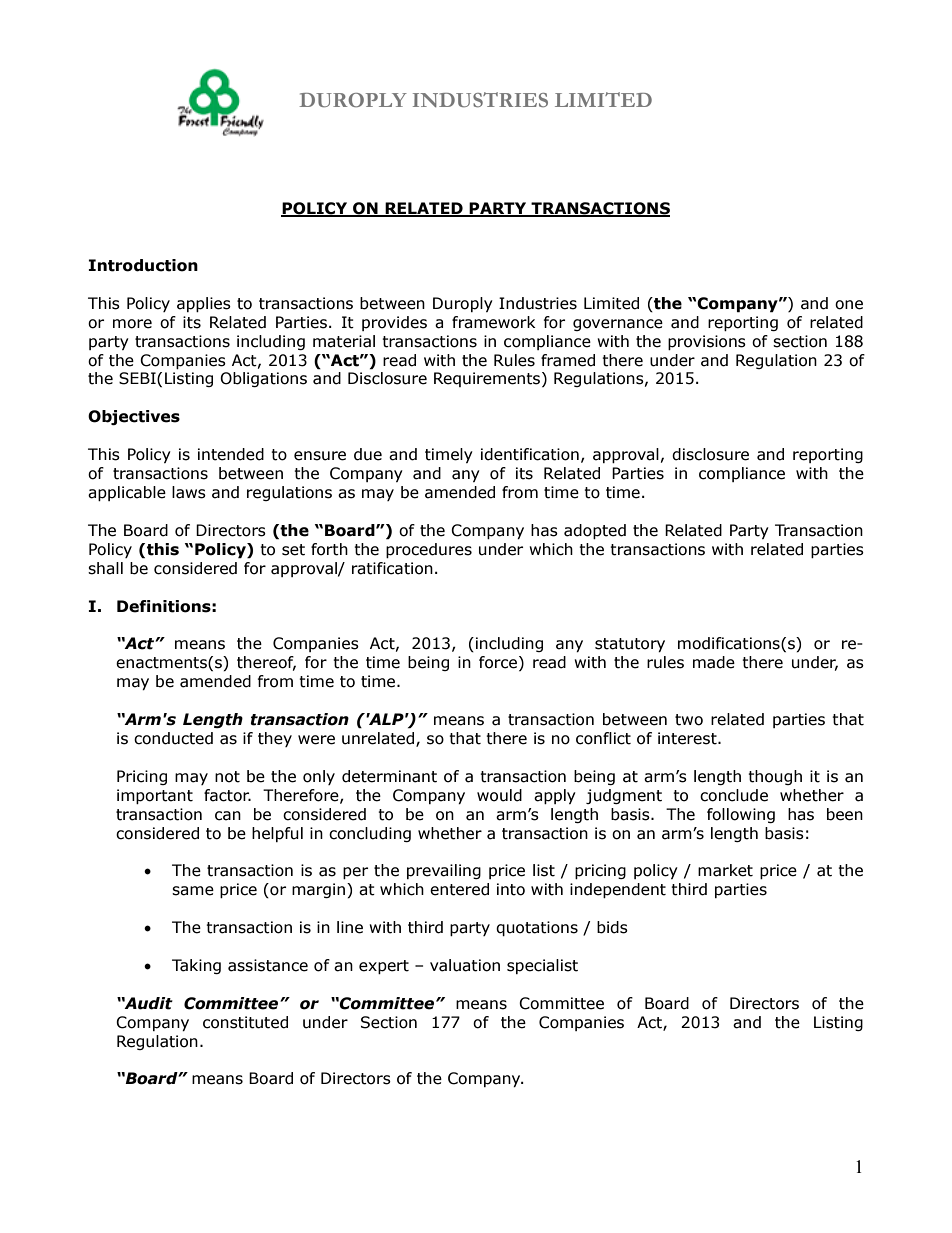 This image has height=1233, width=952. What do you see at coordinates (530, 454) in the image?
I see `identification` at bounding box center [530, 454].
